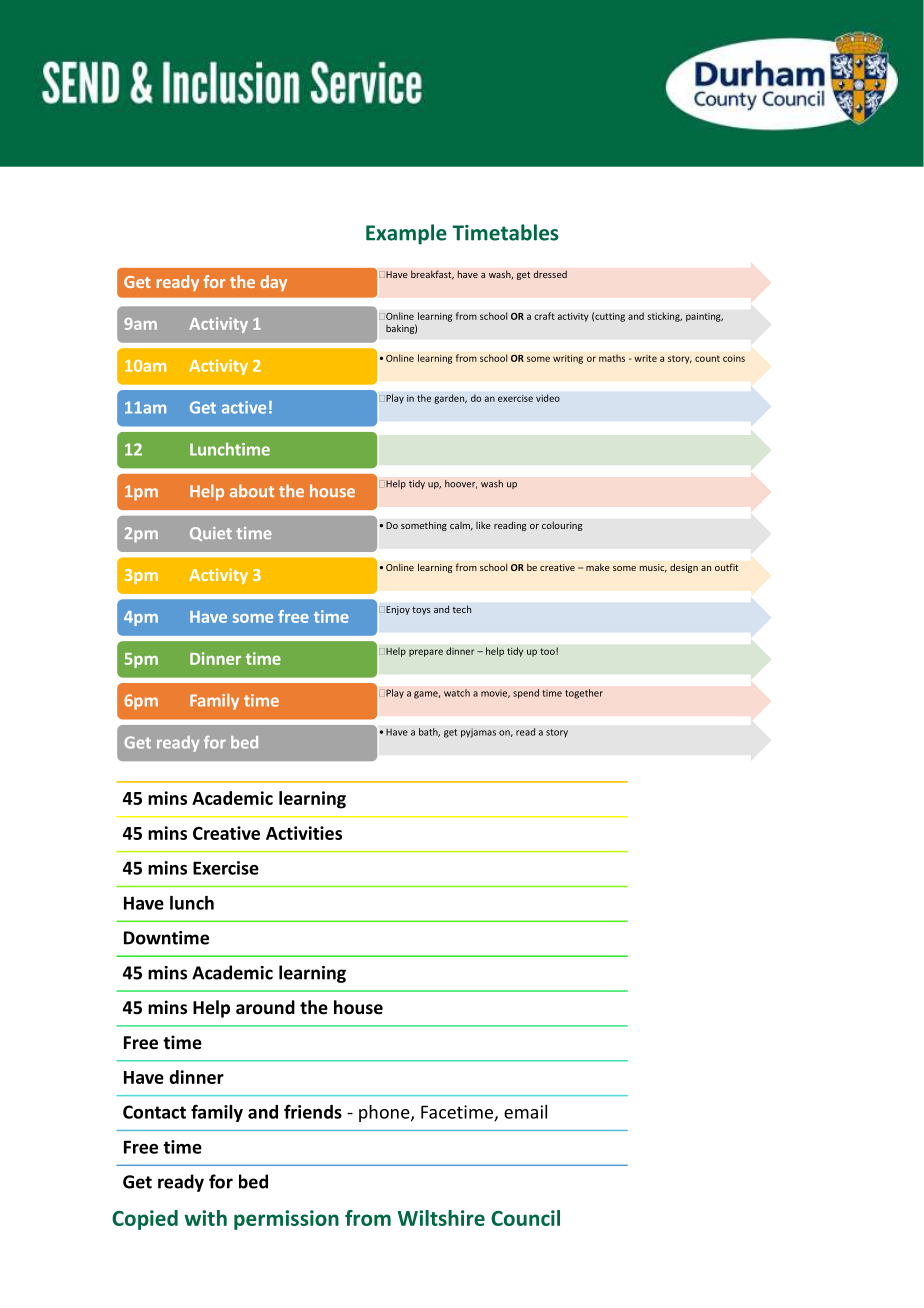 This page has width=924, height=1308. What do you see at coordinates (461, 484) in the page?
I see `hoover` at bounding box center [461, 484].
